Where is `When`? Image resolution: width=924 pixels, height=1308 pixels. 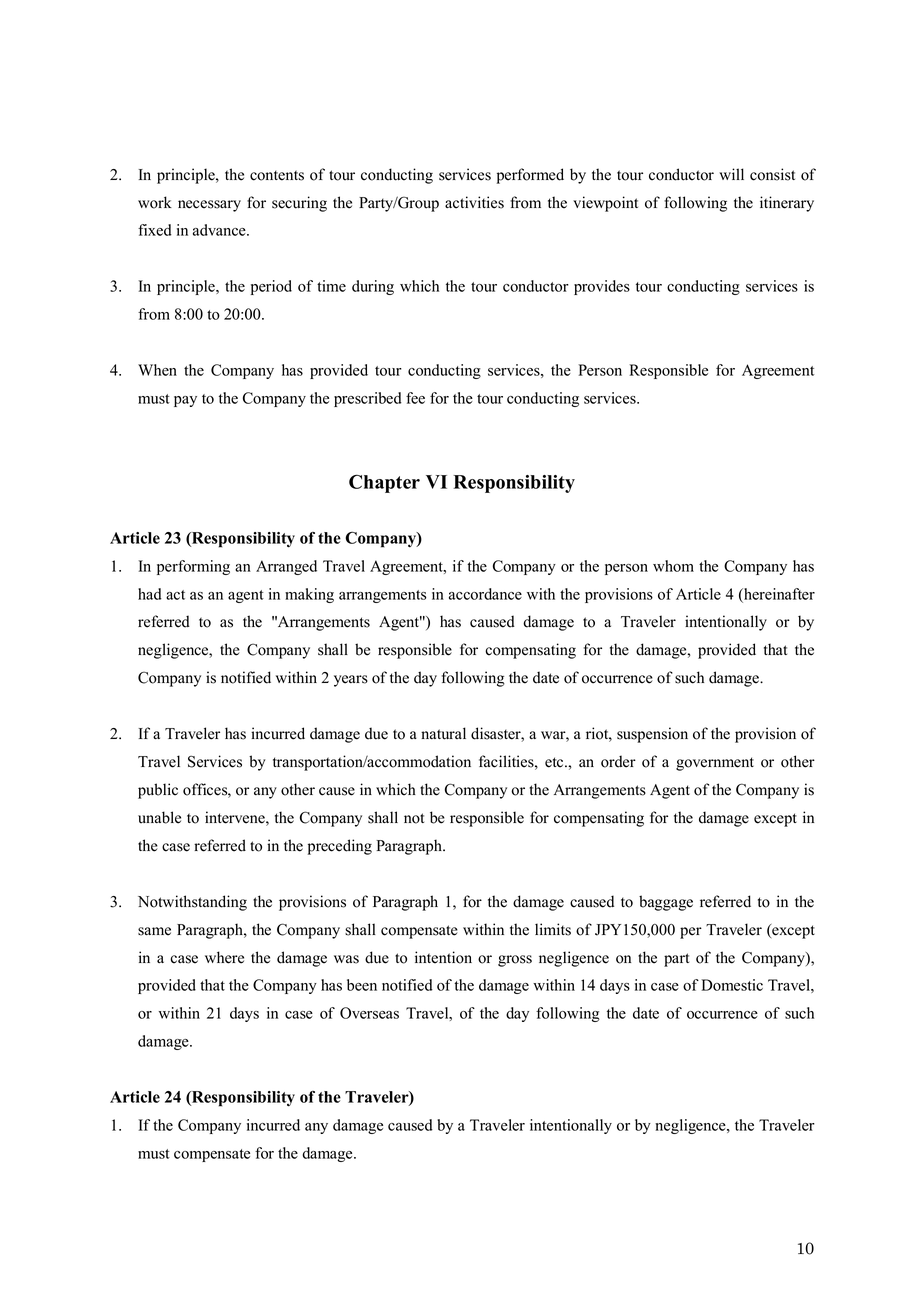
When is located at coordinates (157, 370).
